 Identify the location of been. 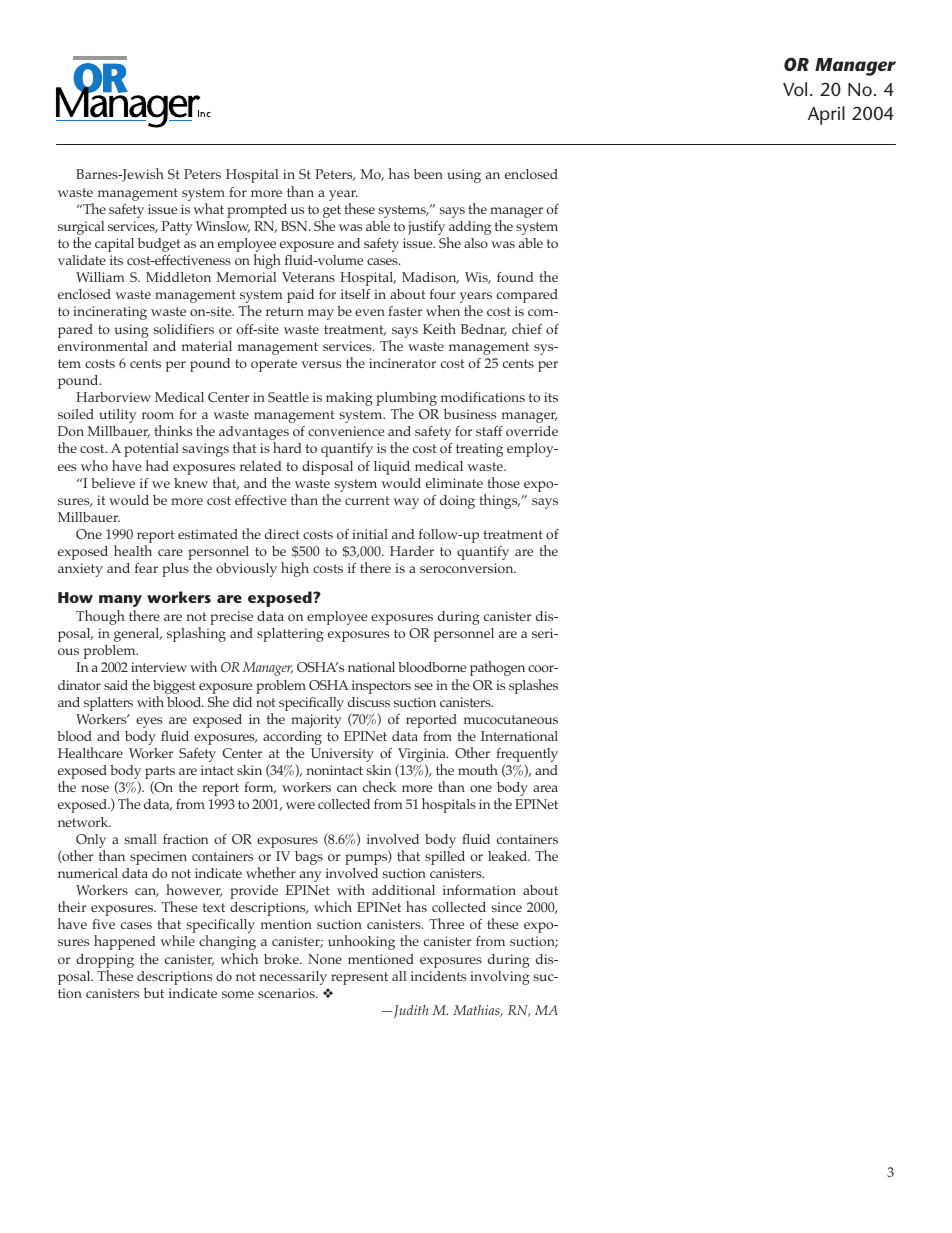
(428, 174).
